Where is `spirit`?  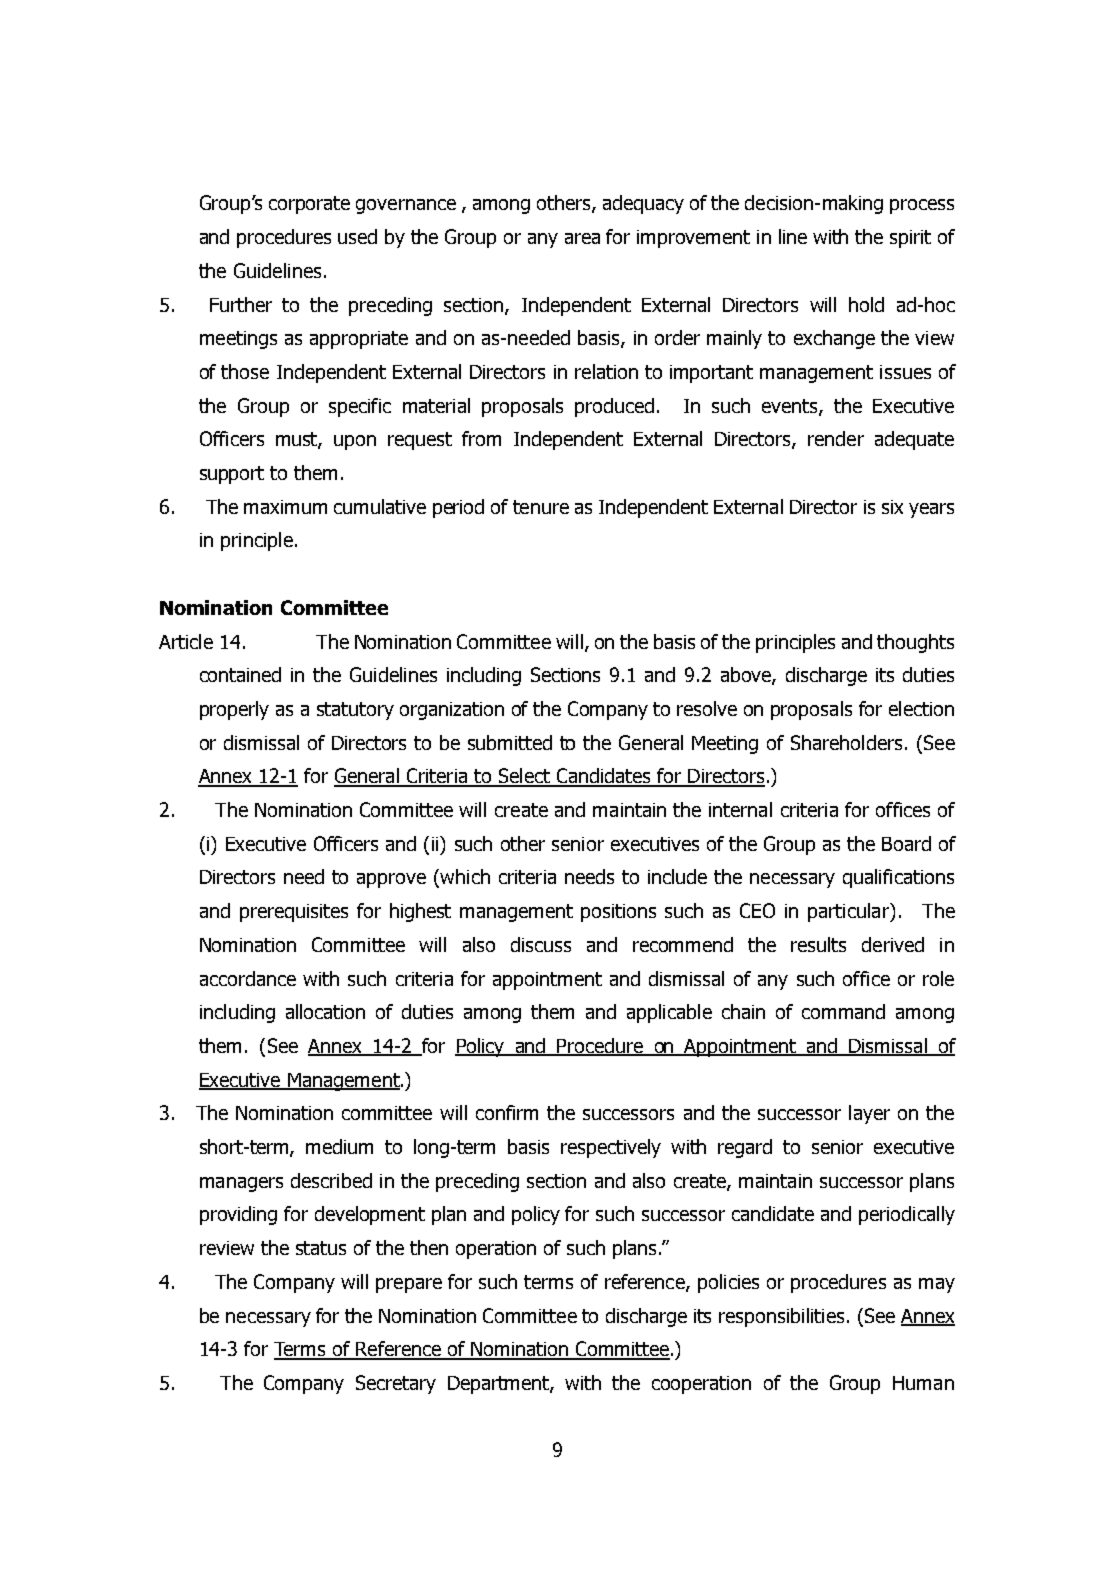
spirit is located at coordinates (910, 239).
